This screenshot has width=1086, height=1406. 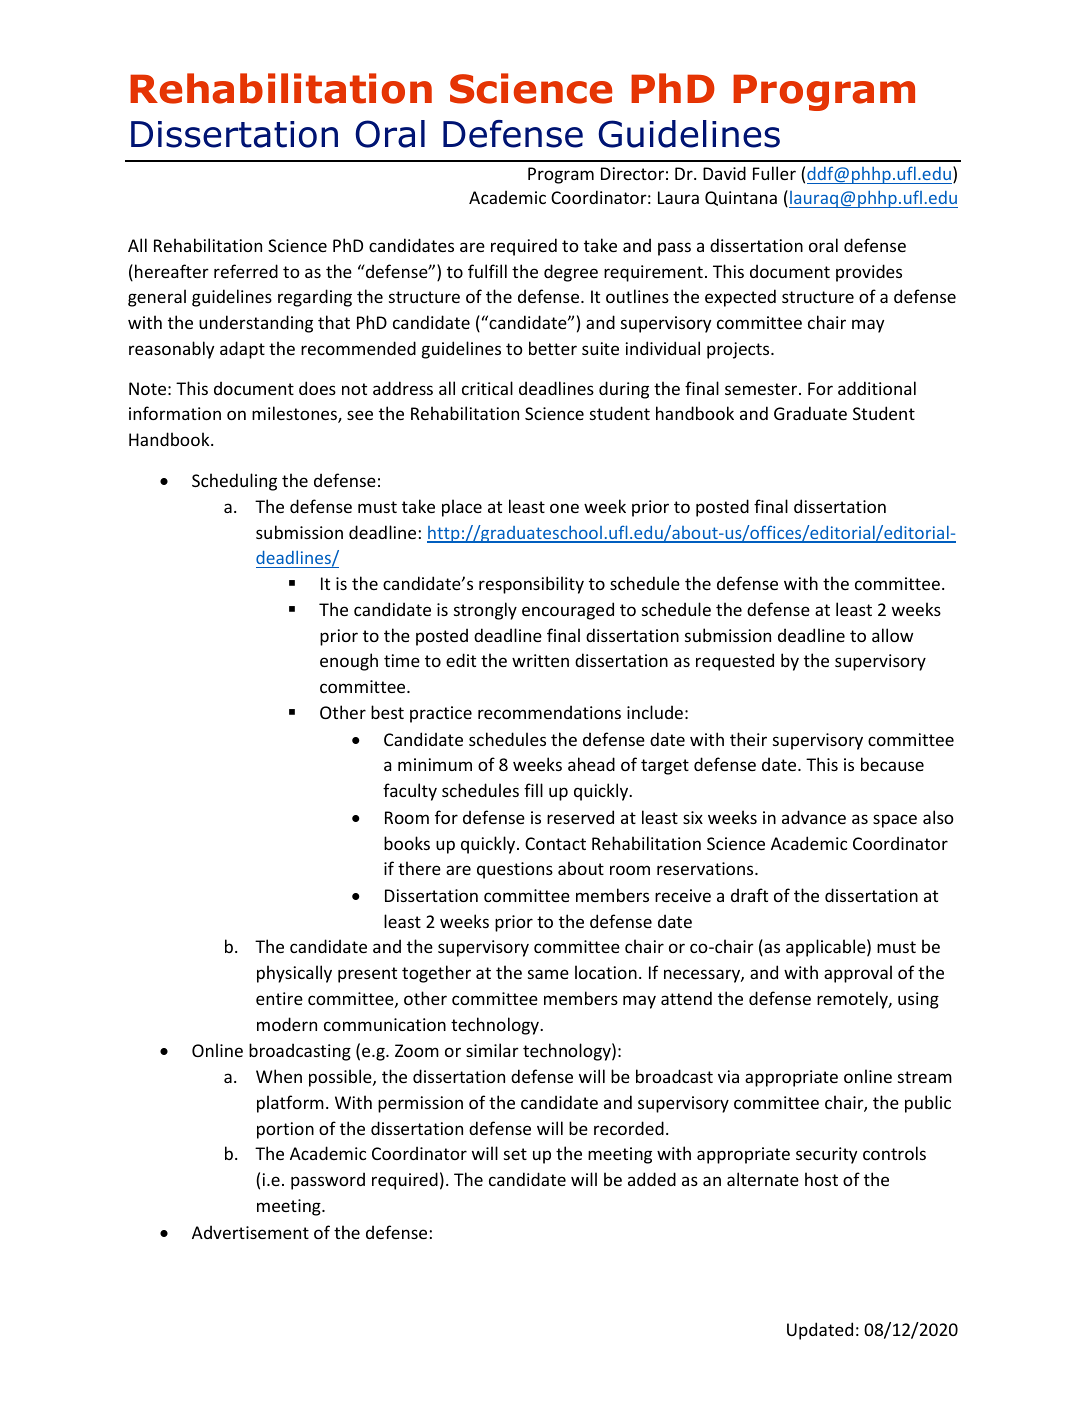 I want to click on physically, so click(x=294, y=974).
